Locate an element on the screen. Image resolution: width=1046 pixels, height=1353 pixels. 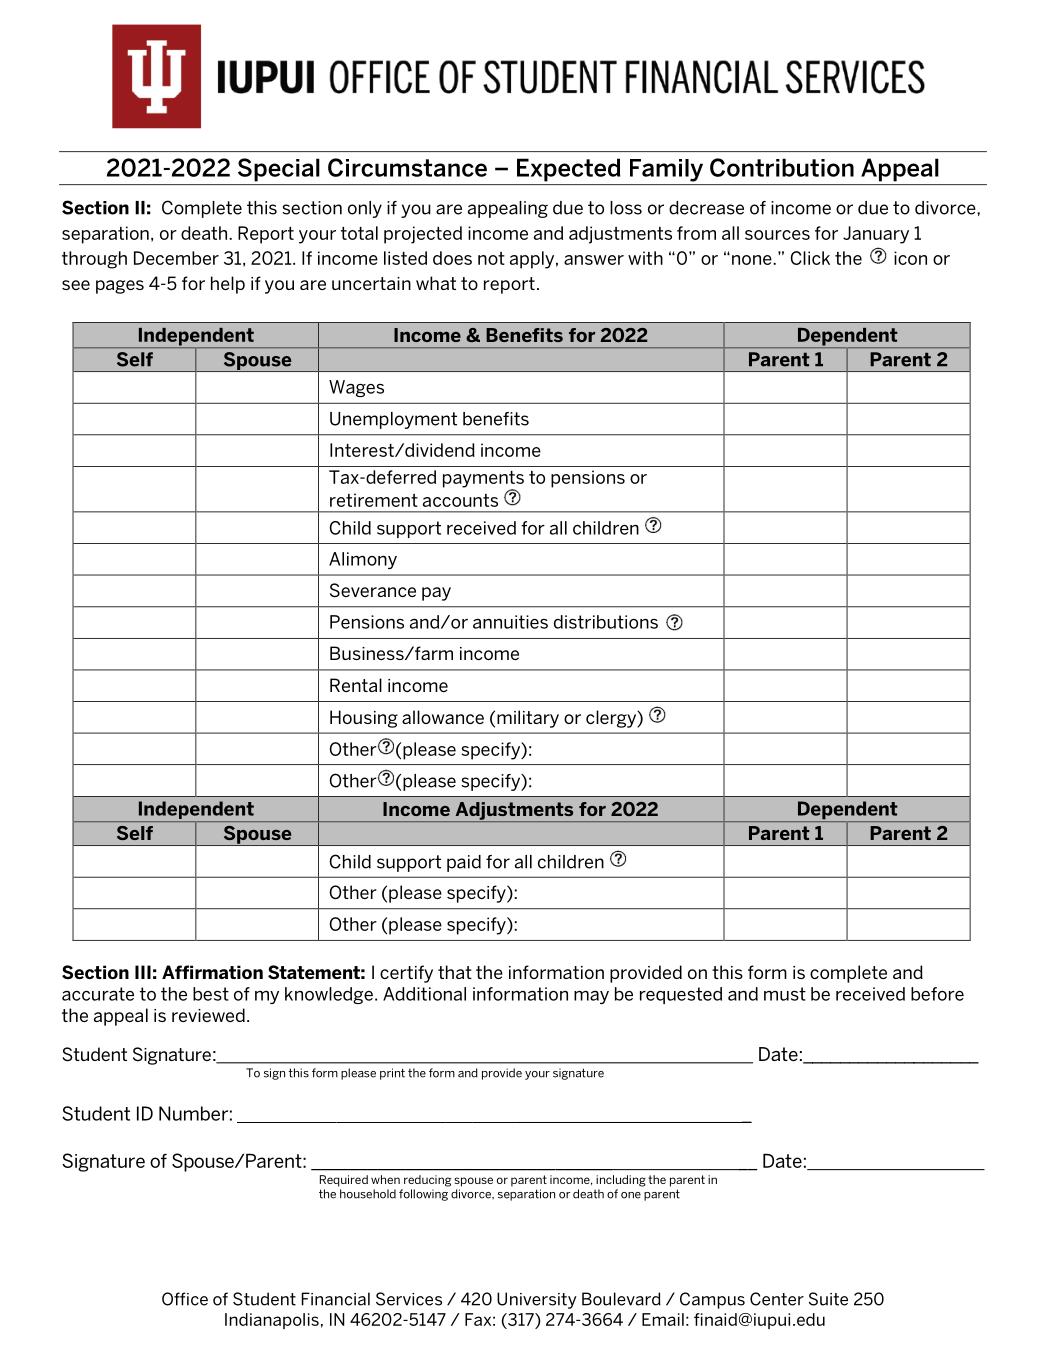
distributions is located at coordinates (606, 622).
